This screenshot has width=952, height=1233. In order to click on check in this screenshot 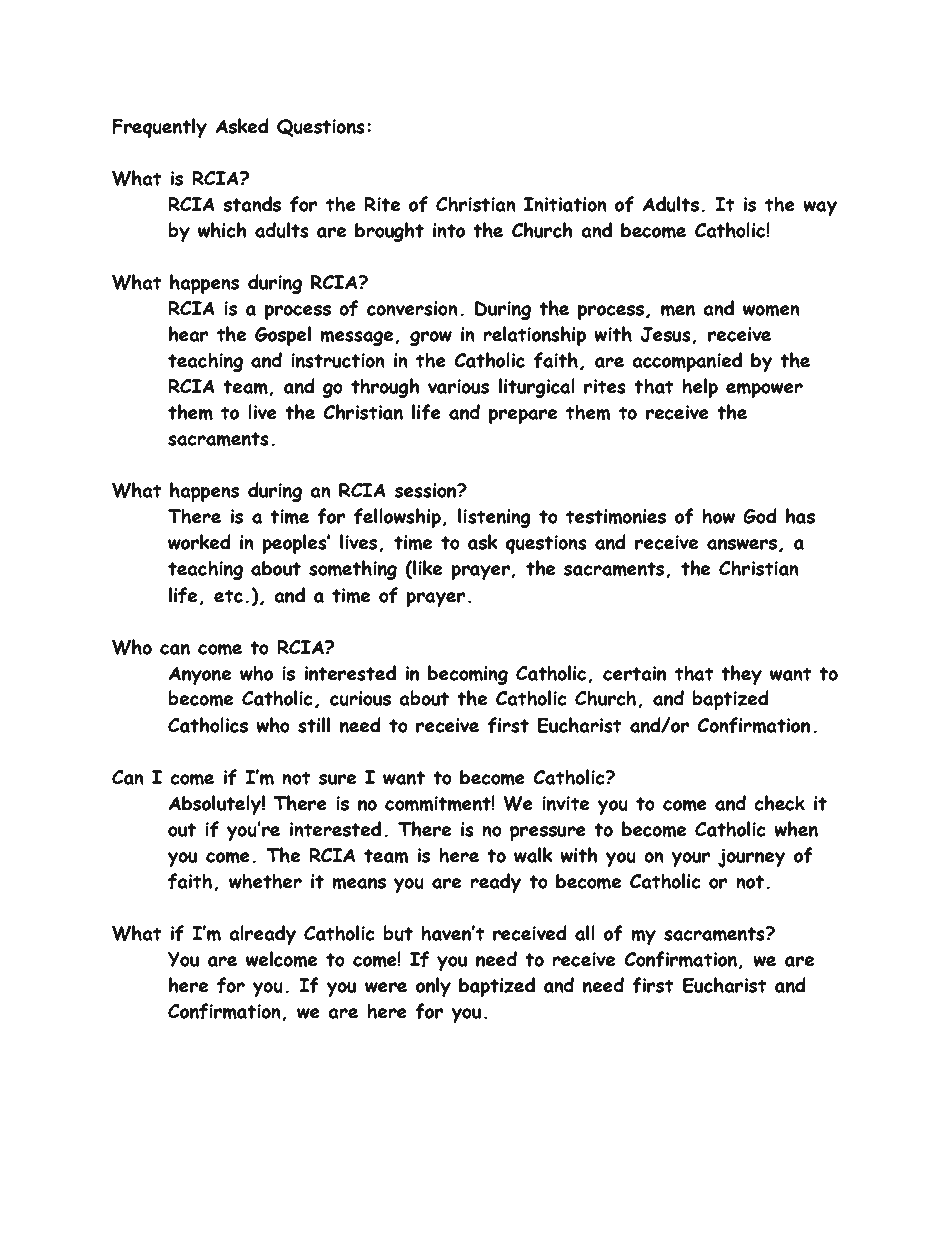, I will do `click(779, 803)`.
